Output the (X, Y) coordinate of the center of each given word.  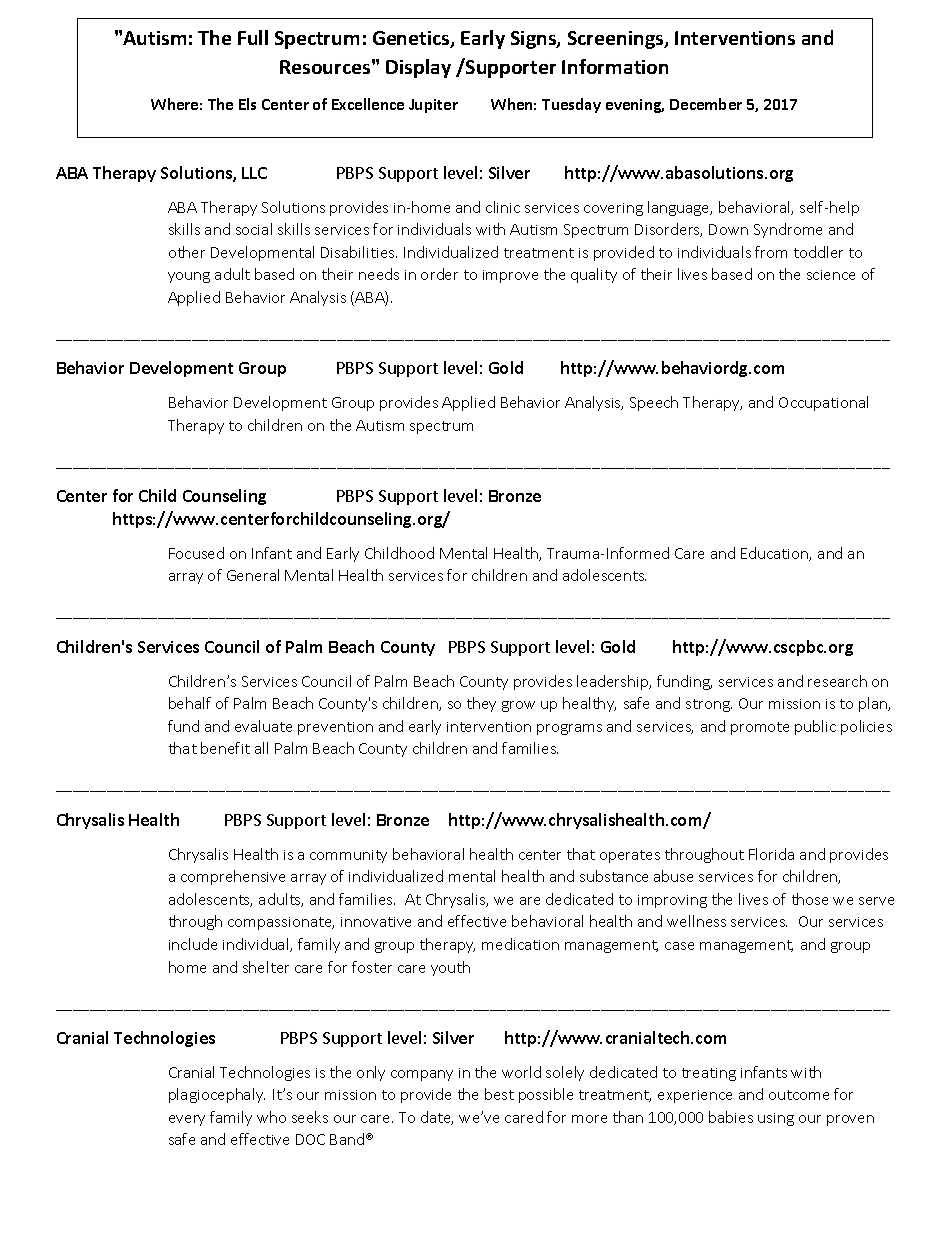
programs (569, 729)
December (706, 104)
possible (546, 1095)
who (271, 1117)
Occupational (823, 403)
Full (253, 37)
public (815, 727)
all (261, 748)
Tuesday (571, 105)
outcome (799, 1095)
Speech (654, 403)
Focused (196, 553)
